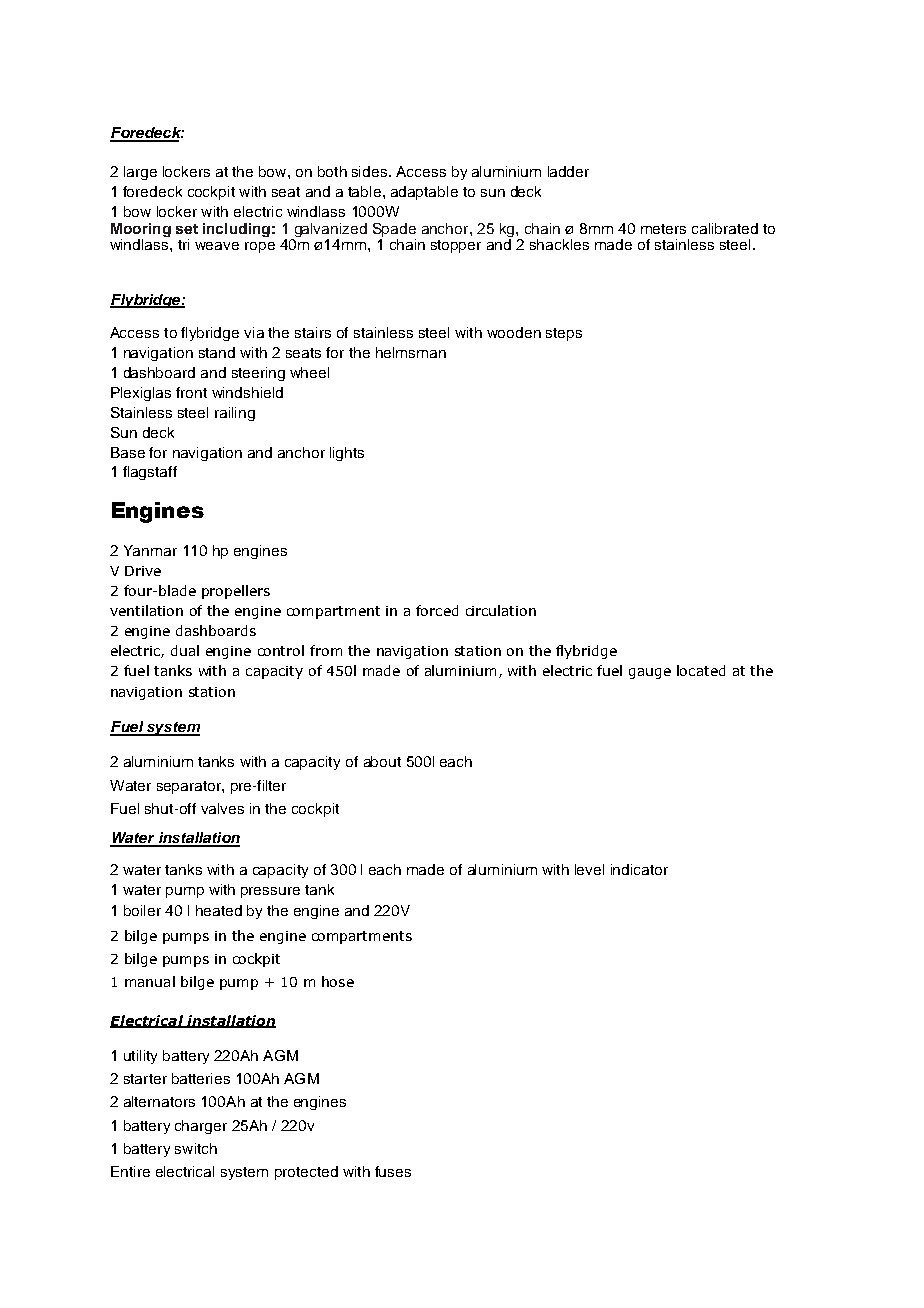 This screenshot has height=1308, width=924. What do you see at coordinates (437, 610) in the screenshot?
I see `forced` at bounding box center [437, 610].
